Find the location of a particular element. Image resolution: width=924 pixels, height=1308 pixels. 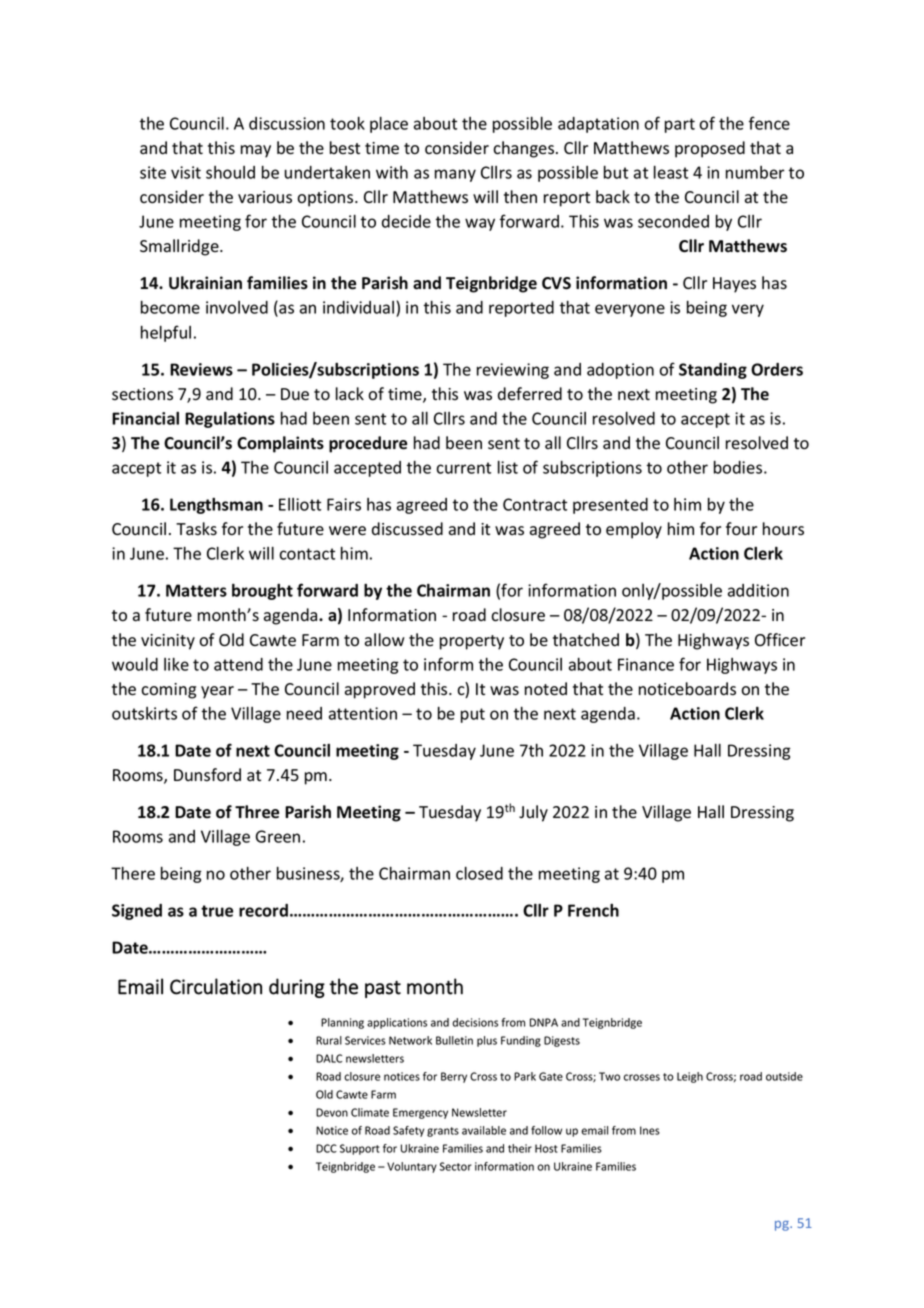

proposed is located at coordinates (710, 149).
